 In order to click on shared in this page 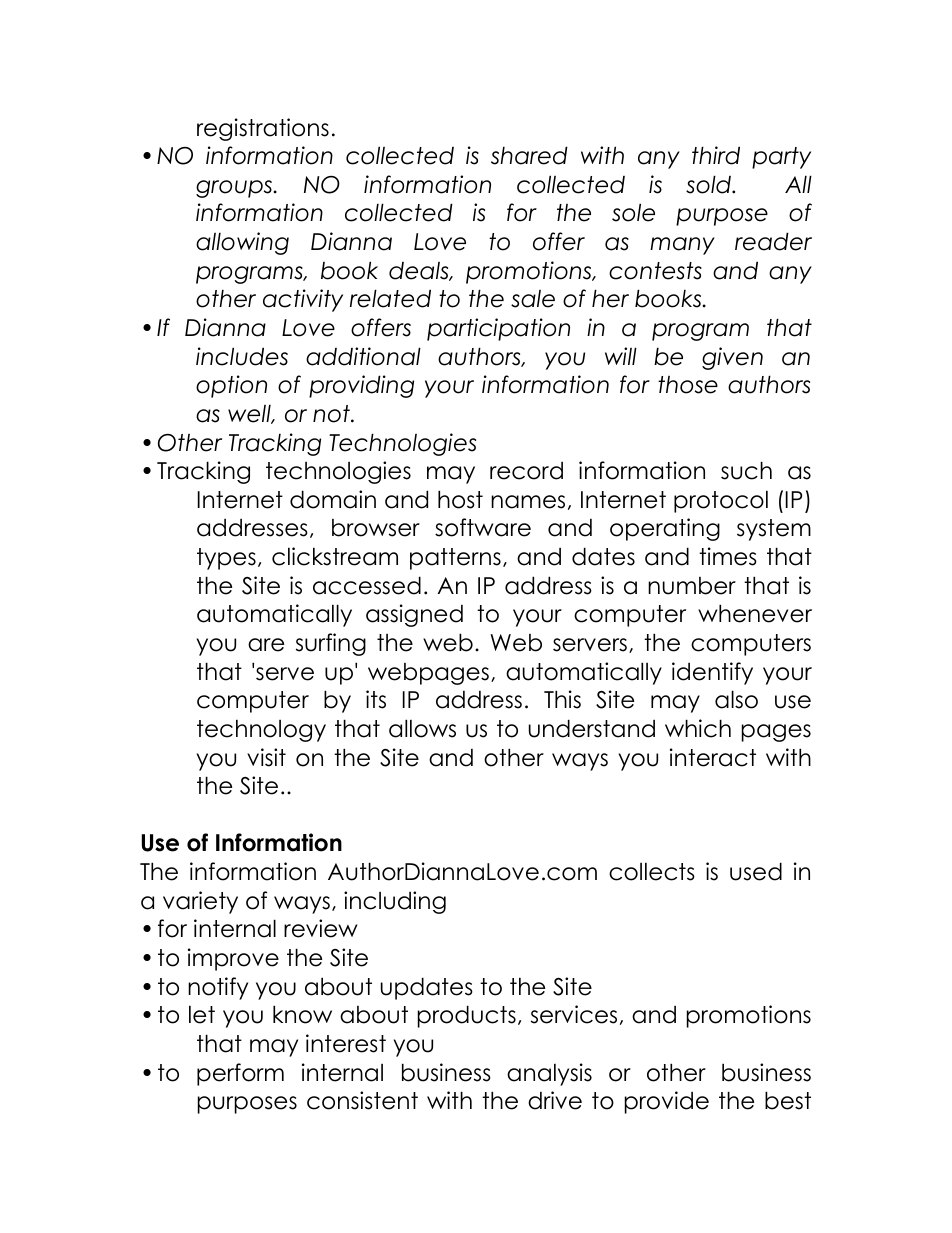, I will do `click(529, 155)`.
